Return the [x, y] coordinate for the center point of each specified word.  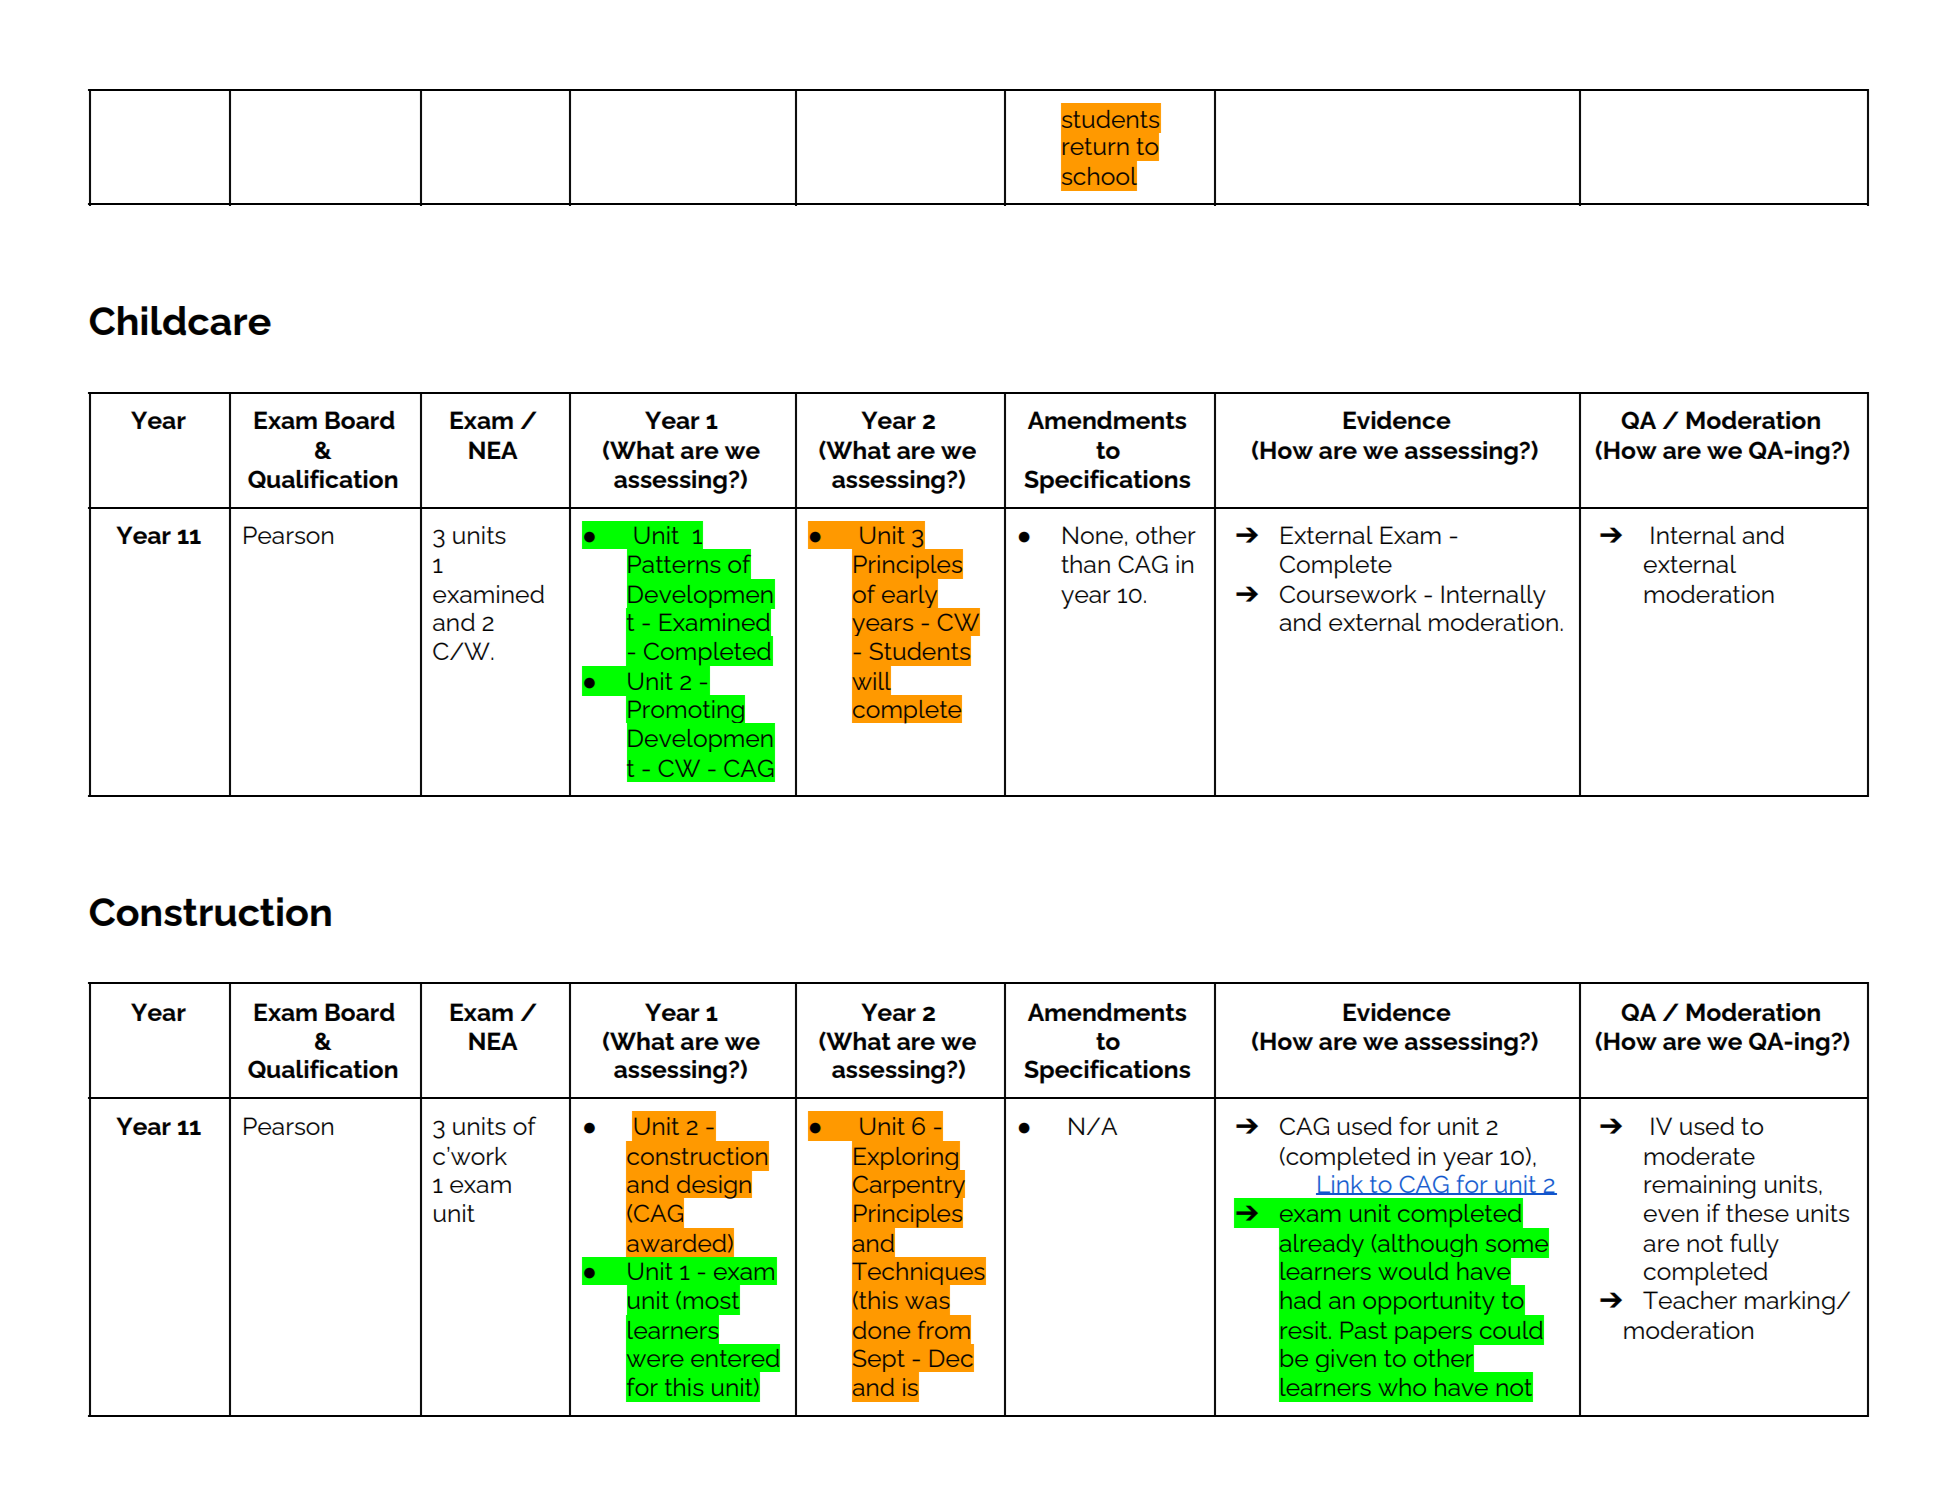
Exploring [906, 1158]
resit [1305, 1330]
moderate [1699, 1156]
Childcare [180, 321]
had [1301, 1300]
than [1085, 564]
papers [1434, 1335]
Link [1341, 1185]
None [1093, 535]
